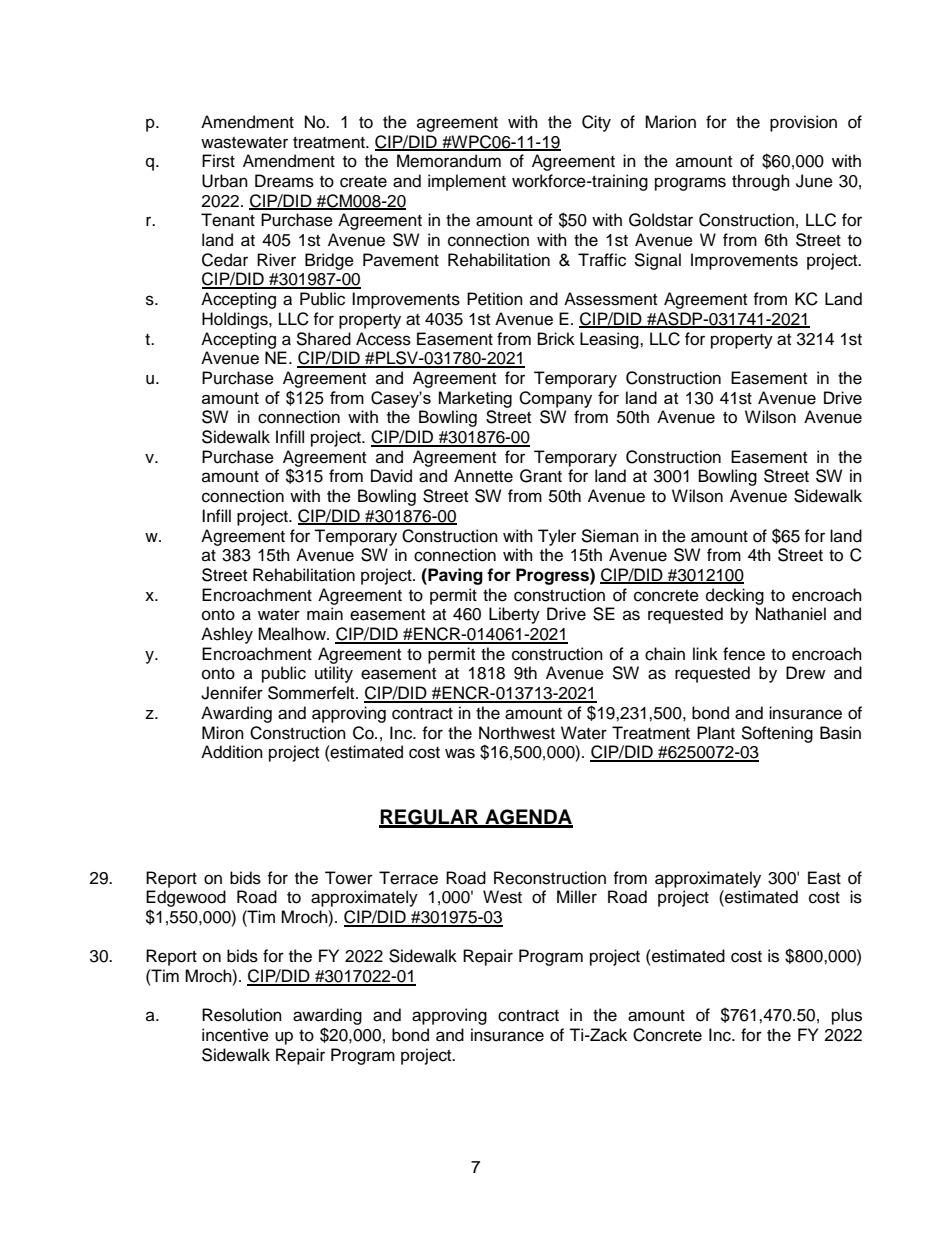  Describe the element at coordinates (556, 339) in the document. I see `Brick` at that location.
